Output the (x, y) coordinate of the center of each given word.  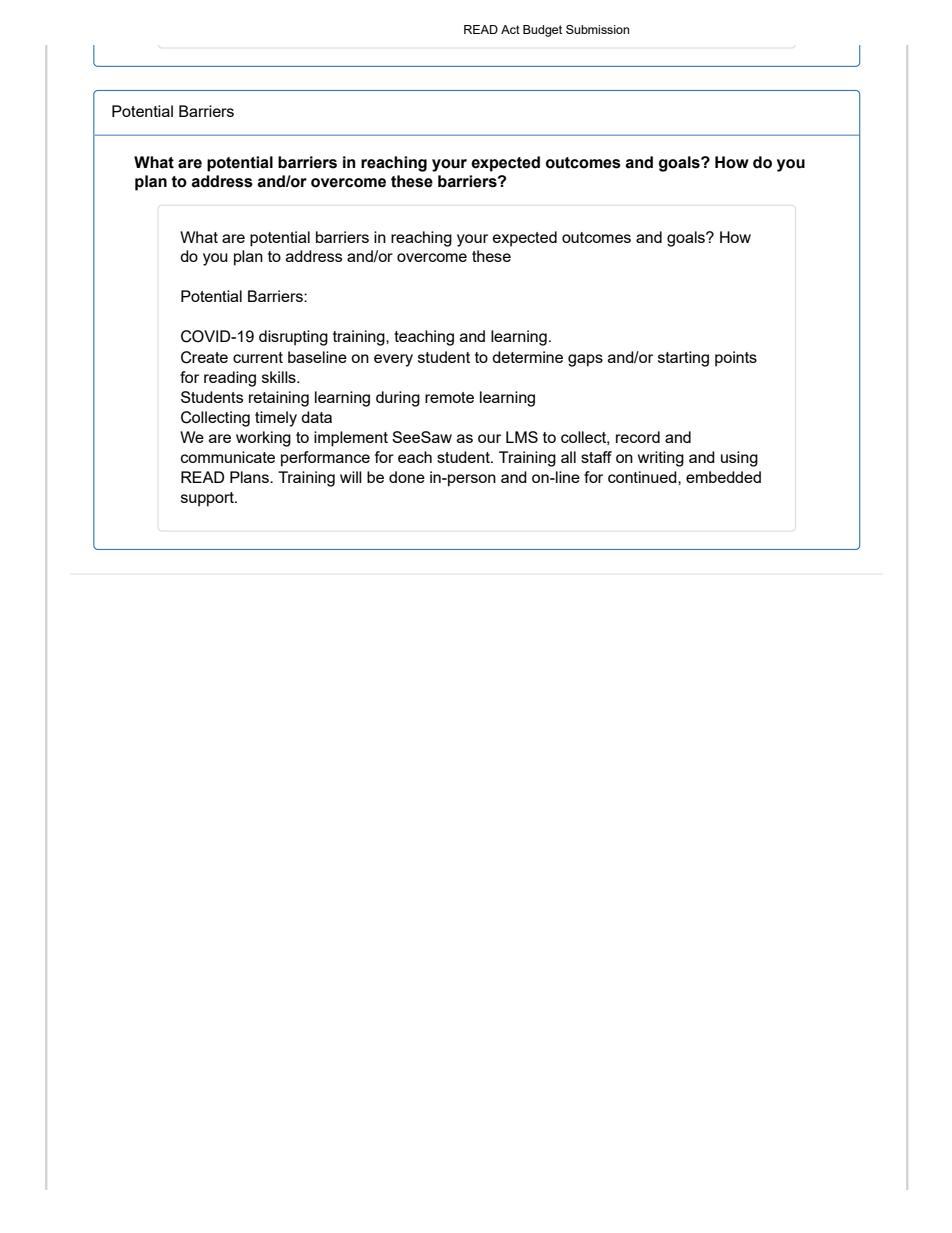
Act (510, 29)
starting (683, 359)
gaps (585, 360)
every (393, 360)
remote (449, 397)
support (208, 499)
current (258, 357)
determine (527, 357)
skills (280, 377)
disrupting (293, 338)
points (736, 359)
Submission (597, 29)
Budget (542, 31)
